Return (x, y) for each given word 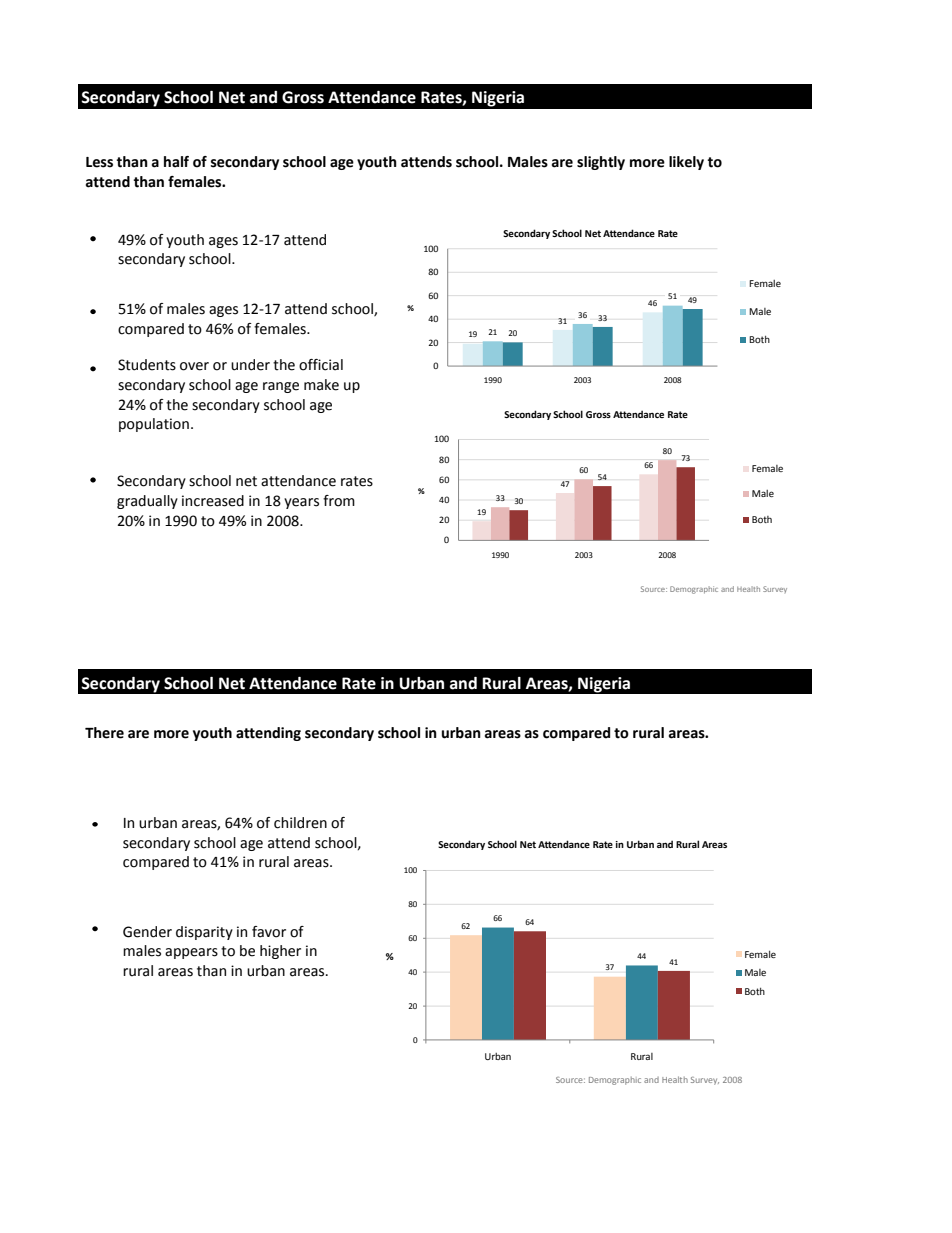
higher (280, 952)
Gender (147, 932)
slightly (601, 163)
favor (269, 932)
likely (686, 163)
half (176, 162)
